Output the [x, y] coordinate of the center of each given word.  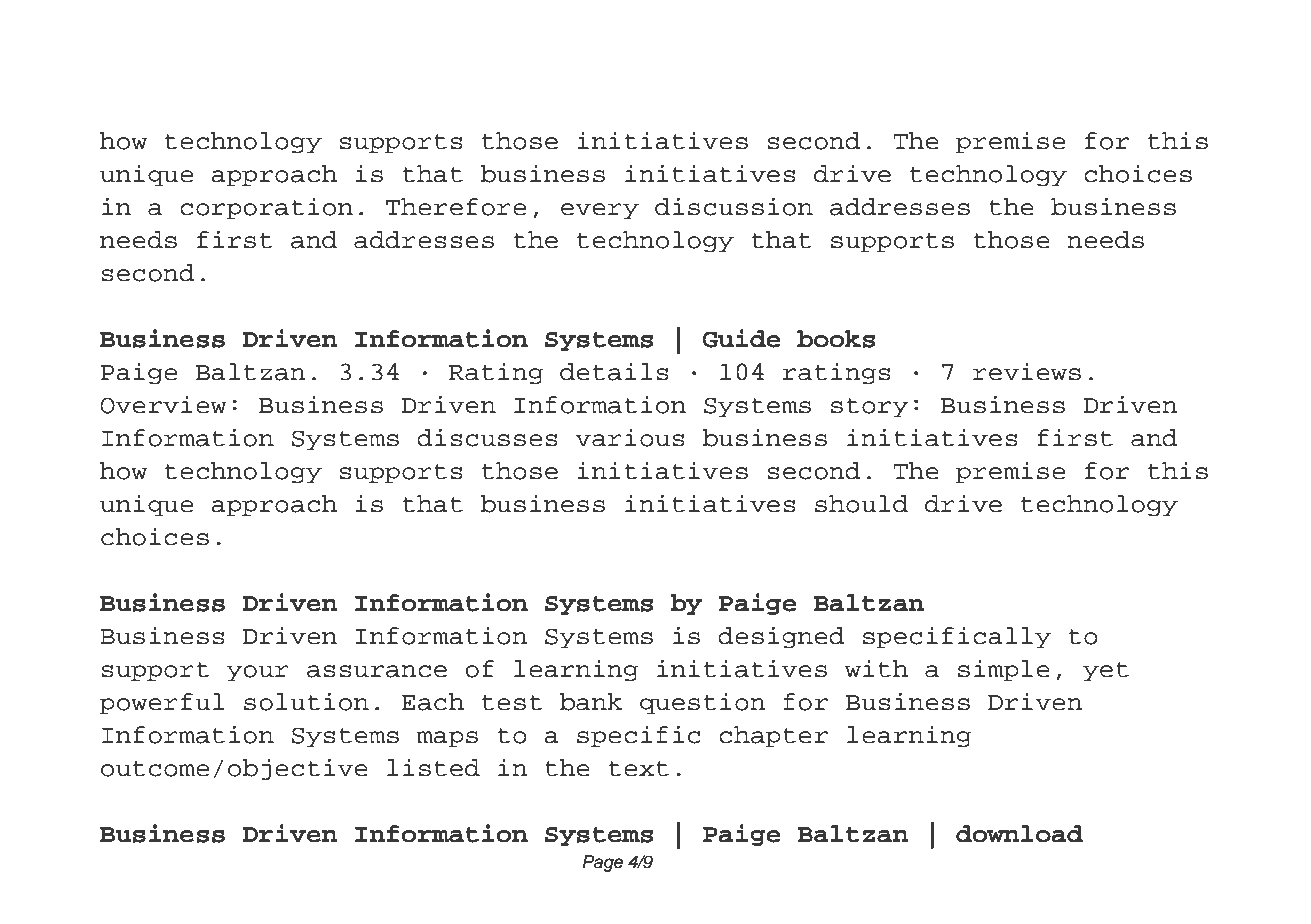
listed [433, 767]
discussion [734, 206]
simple [1004, 670]
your [257, 673]
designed [781, 637]
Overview [163, 404]
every [600, 211]
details [614, 371]
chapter [773, 736]
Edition [225, 97]
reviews [1027, 371]
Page [603, 863]
